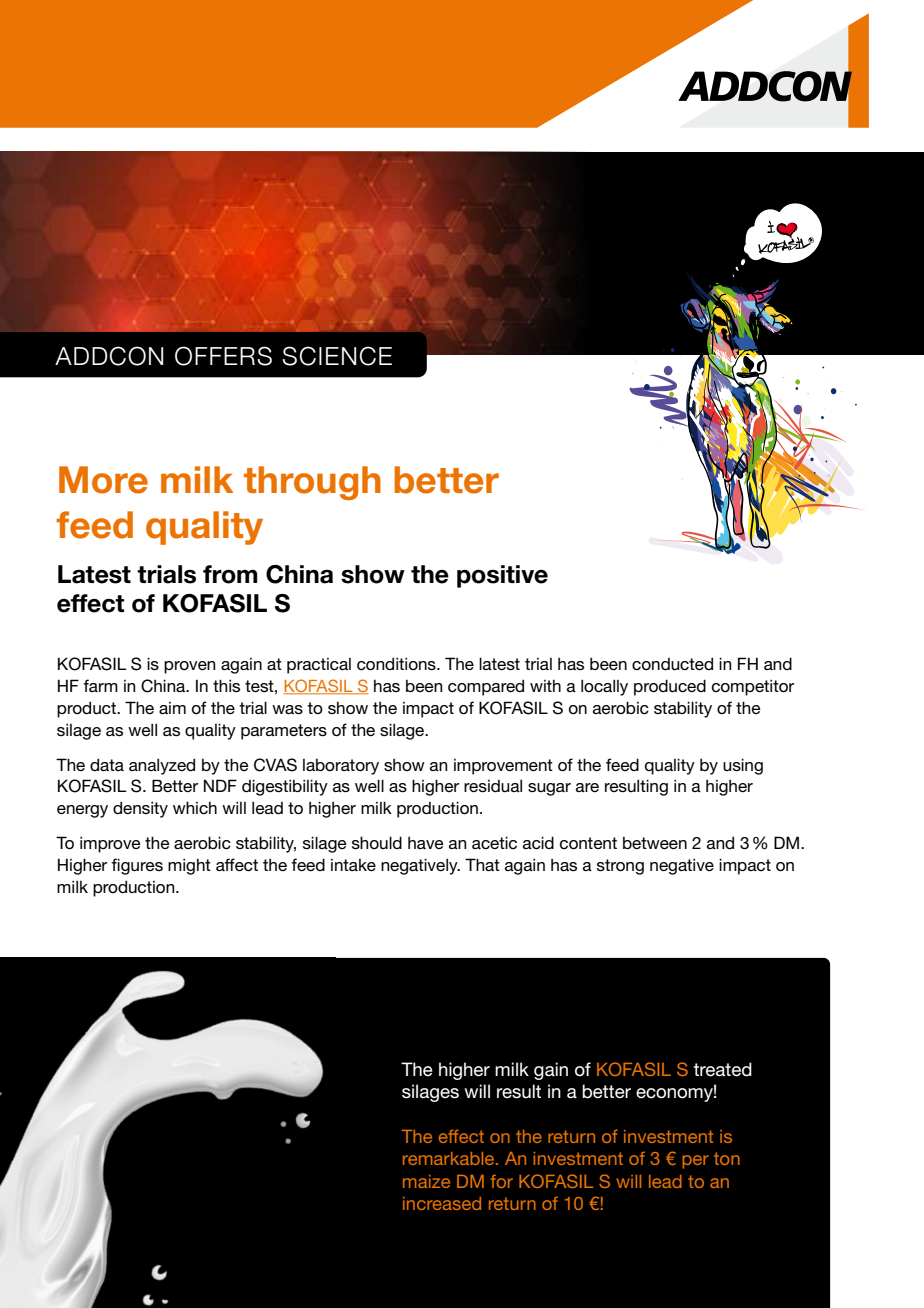 The image size is (924, 1308). I want to click on remarkable, so click(450, 1158).
